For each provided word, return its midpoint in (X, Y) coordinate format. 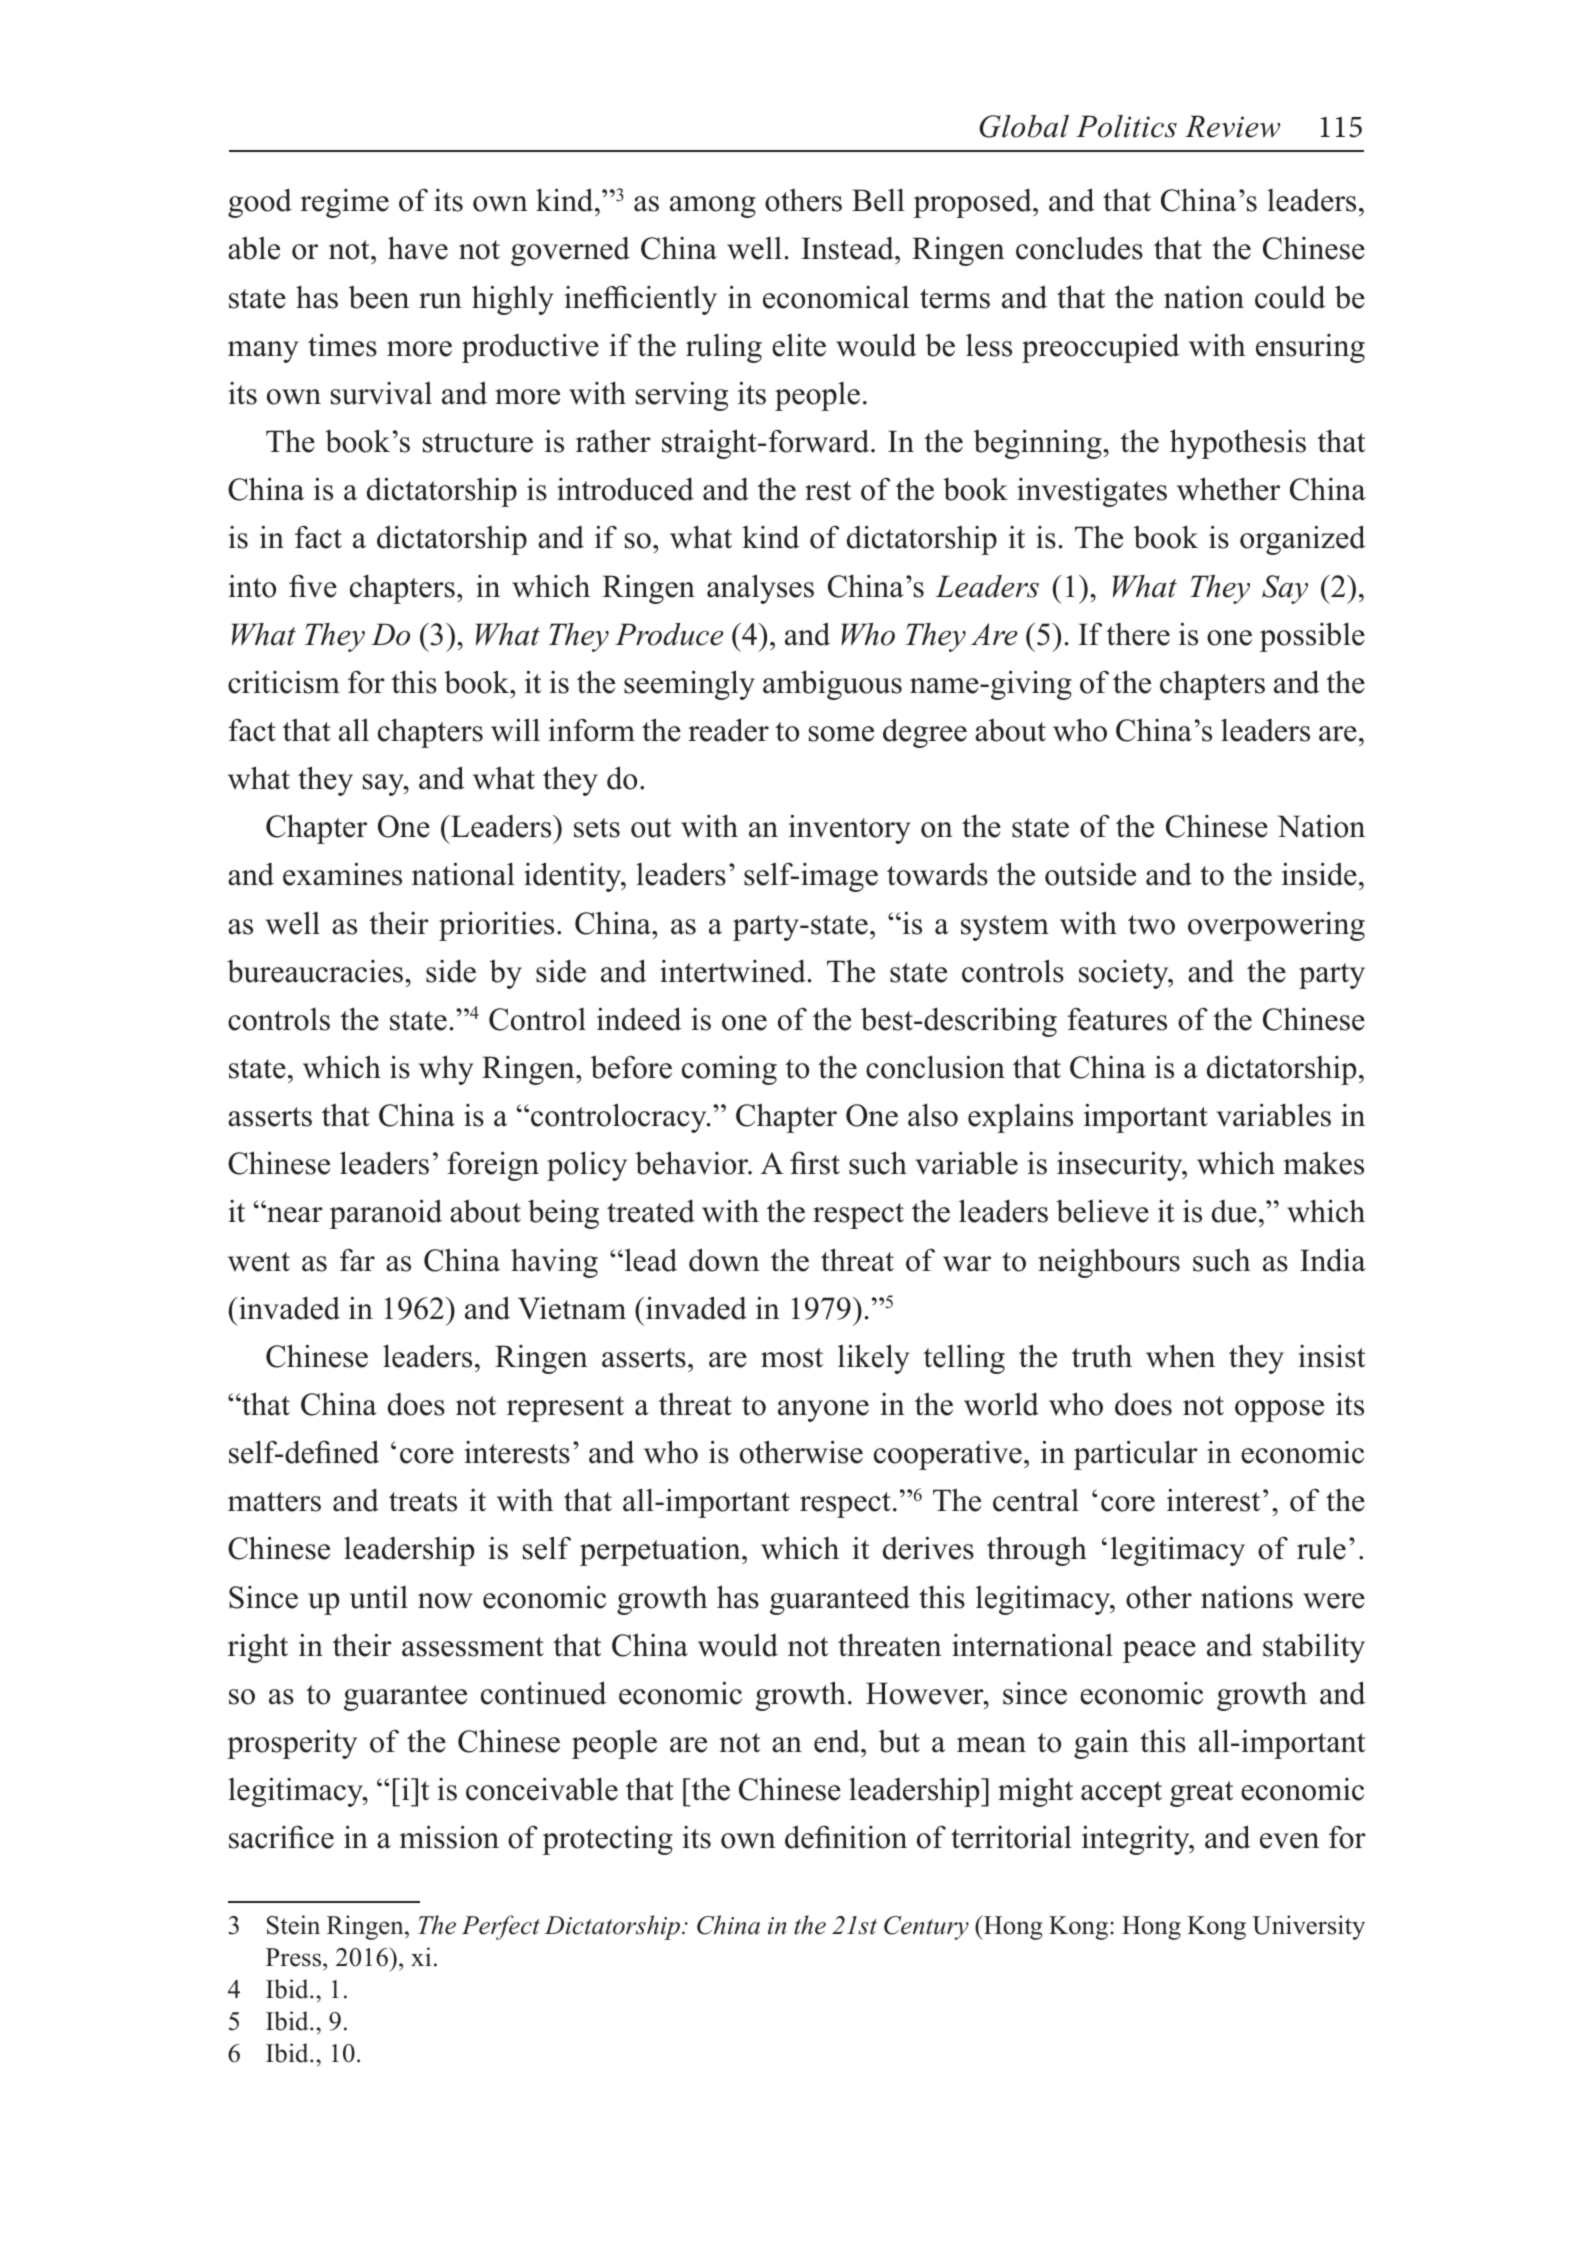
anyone (823, 1411)
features (1117, 1019)
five (313, 586)
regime (344, 203)
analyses (760, 589)
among (713, 207)
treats (423, 1502)
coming (729, 1070)
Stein (293, 1925)
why (446, 1070)
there (1138, 634)
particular (1136, 1455)
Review (1232, 126)
